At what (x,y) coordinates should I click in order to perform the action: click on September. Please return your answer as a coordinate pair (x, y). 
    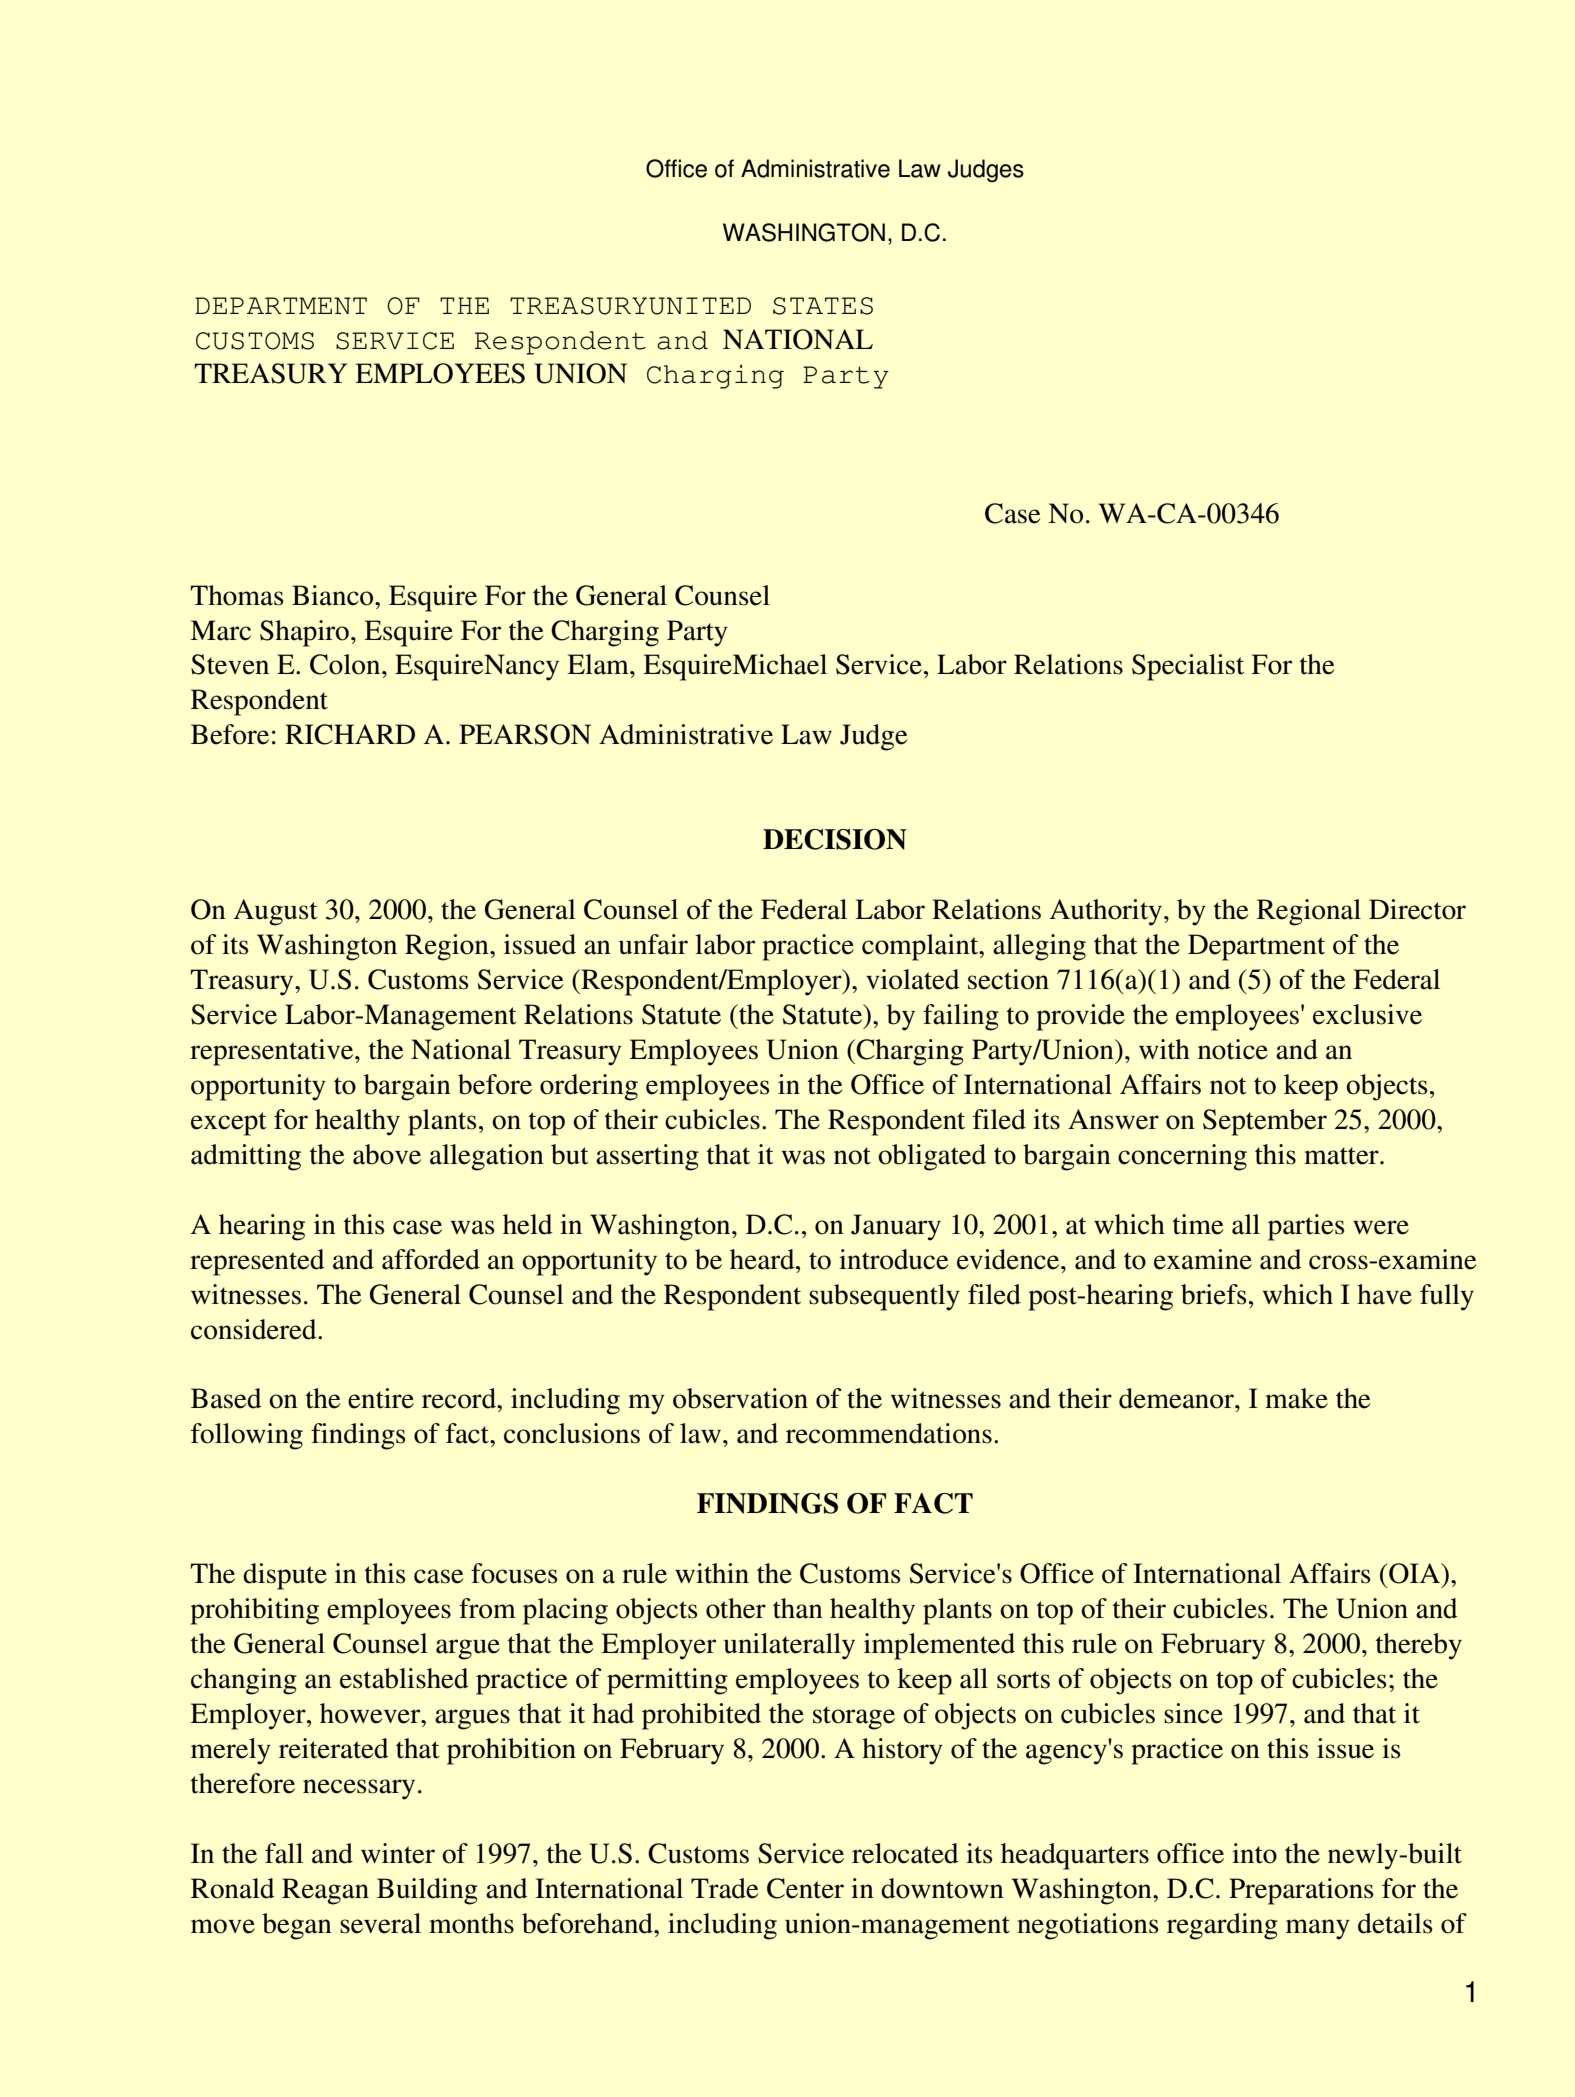
    Looking at the image, I should click on (1265, 1122).
